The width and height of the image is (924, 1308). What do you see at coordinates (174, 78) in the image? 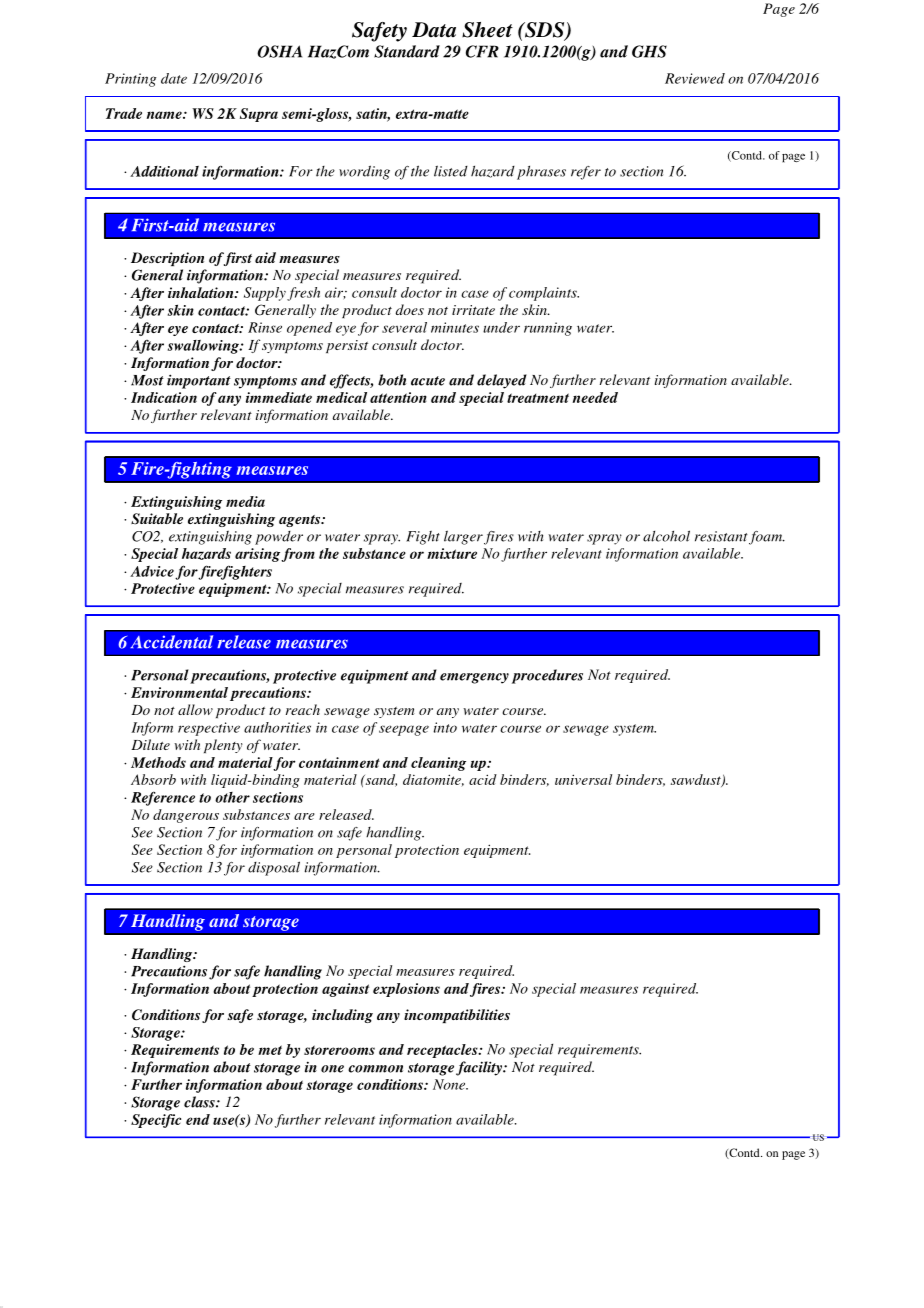
I see `date` at bounding box center [174, 78].
